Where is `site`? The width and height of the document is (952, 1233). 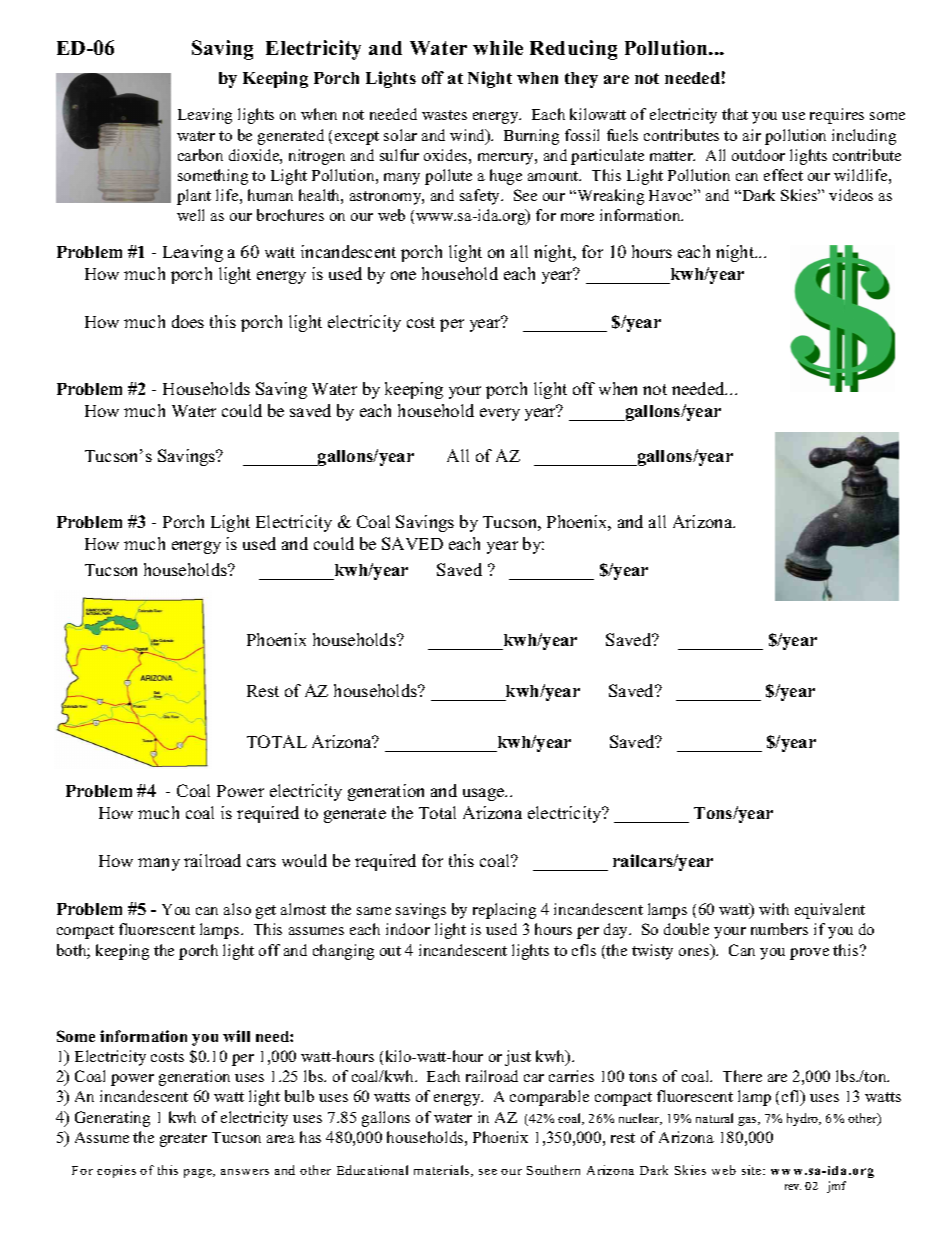
site is located at coordinates (753, 1170).
